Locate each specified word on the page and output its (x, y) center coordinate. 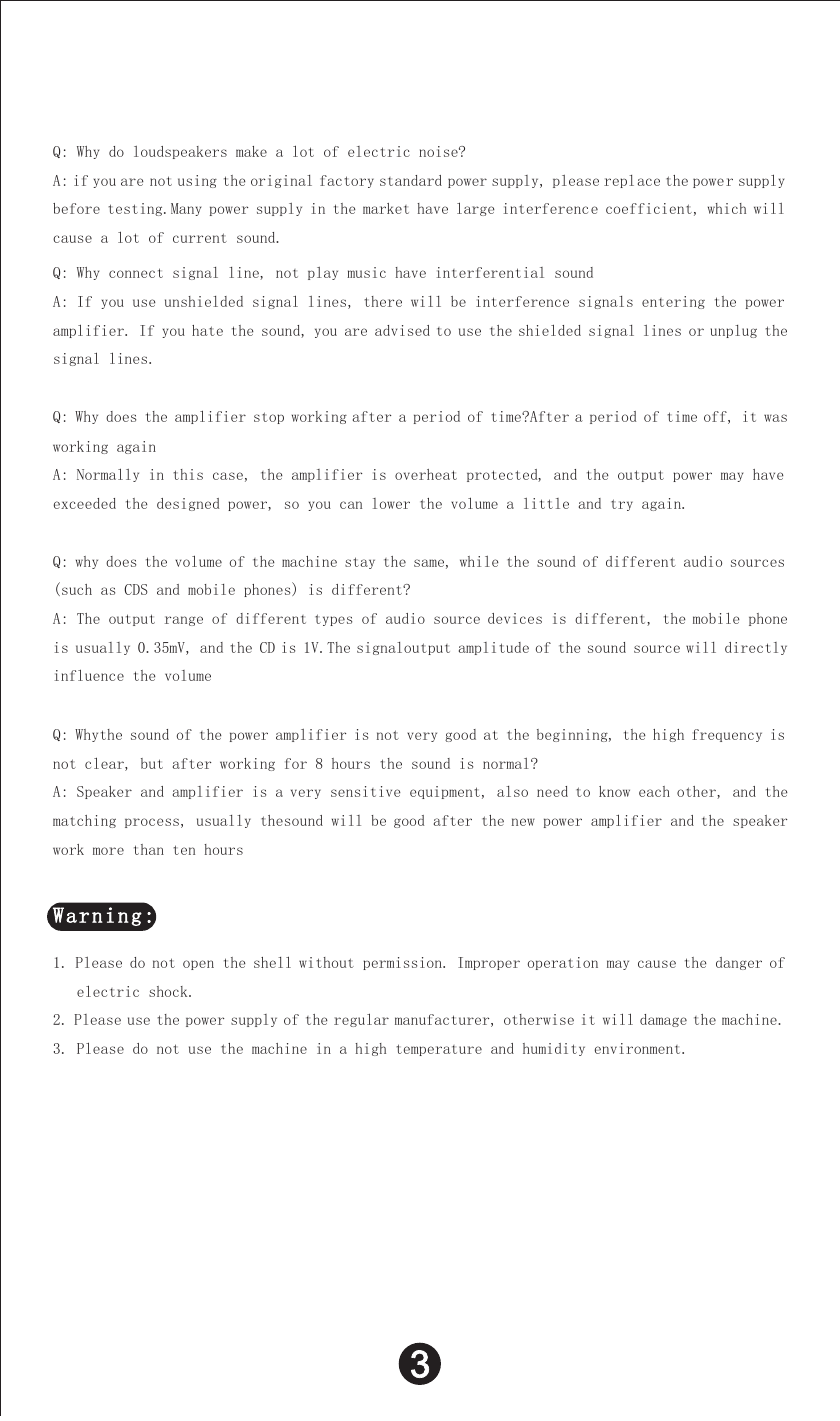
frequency (727, 735)
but (152, 763)
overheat (426, 474)
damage (663, 1020)
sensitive (366, 791)
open (198, 965)
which (727, 208)
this (188, 474)
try (622, 505)
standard (411, 180)
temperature (439, 1050)
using (197, 181)
